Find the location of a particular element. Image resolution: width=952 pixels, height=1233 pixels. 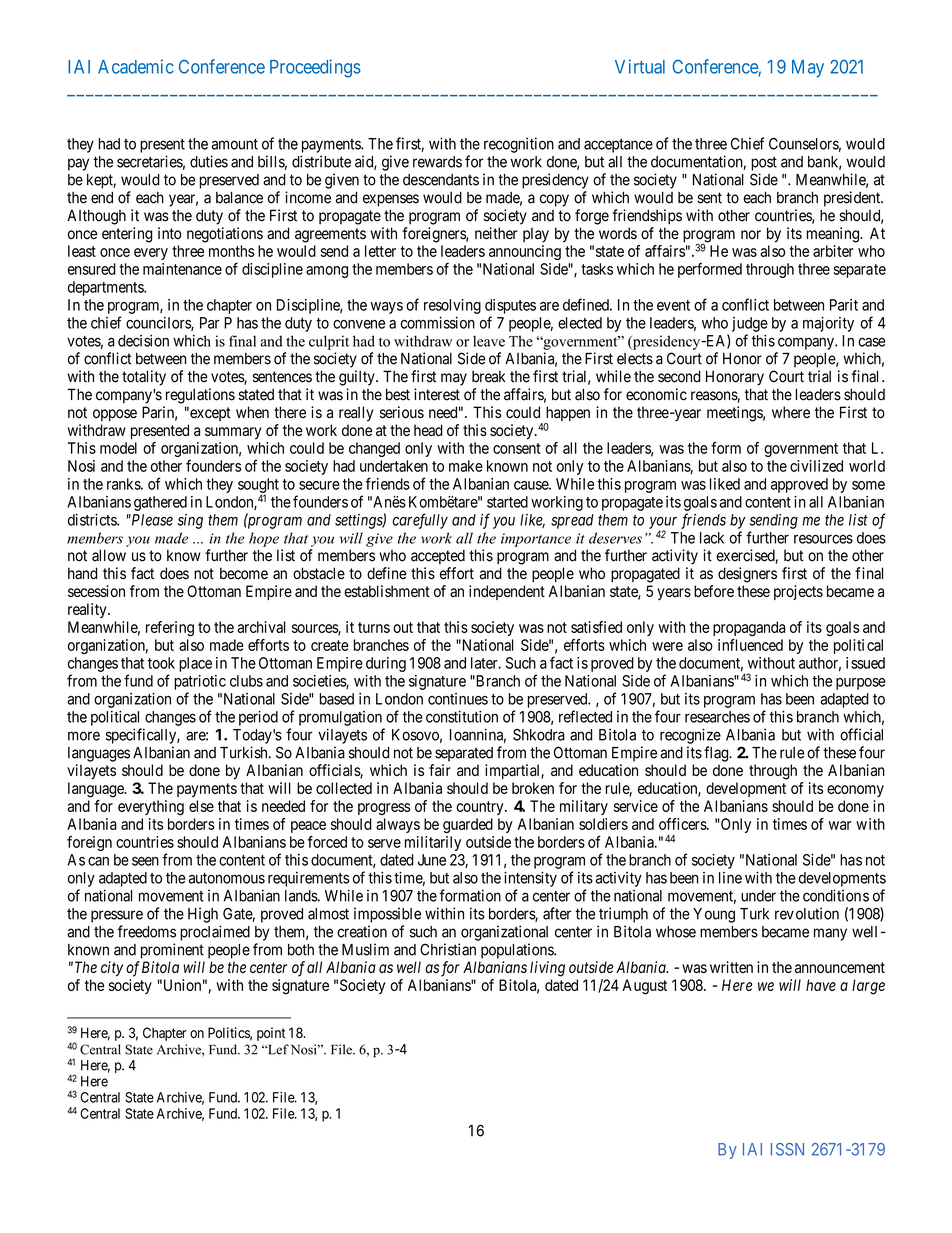

projects is located at coordinates (798, 592).
